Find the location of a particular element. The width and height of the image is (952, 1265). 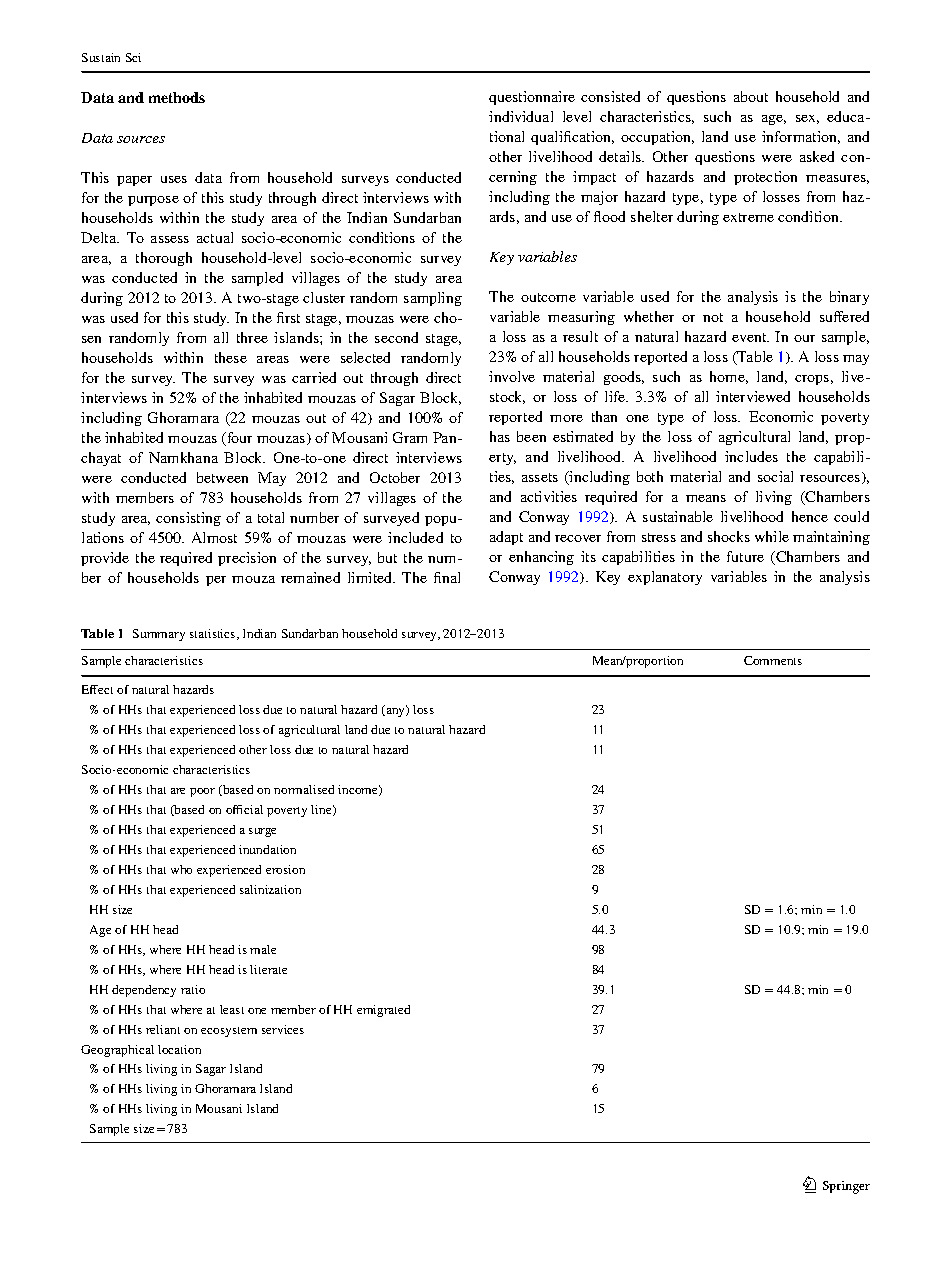

services is located at coordinates (283, 1029).
